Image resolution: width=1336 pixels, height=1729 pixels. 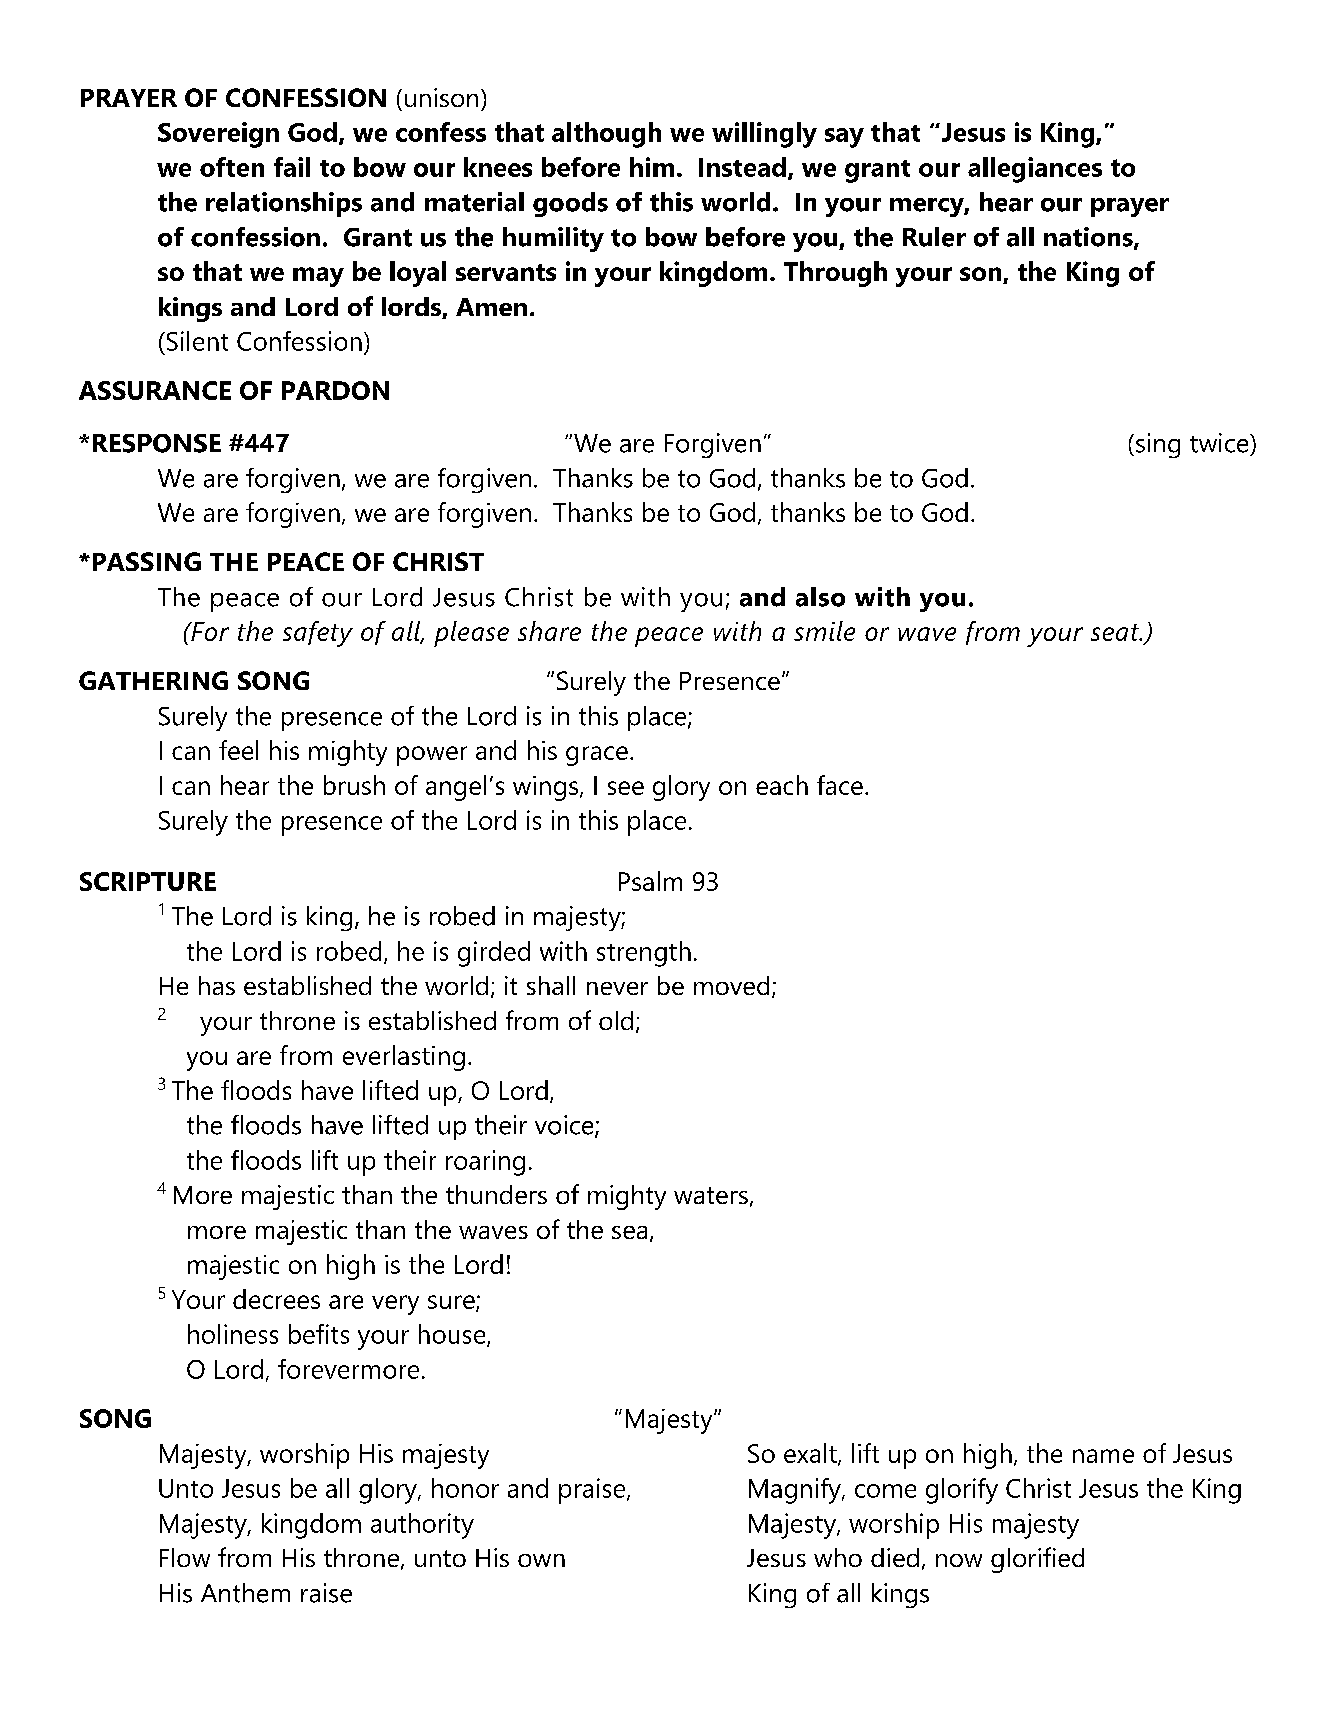 I want to click on also, so click(x=820, y=597).
